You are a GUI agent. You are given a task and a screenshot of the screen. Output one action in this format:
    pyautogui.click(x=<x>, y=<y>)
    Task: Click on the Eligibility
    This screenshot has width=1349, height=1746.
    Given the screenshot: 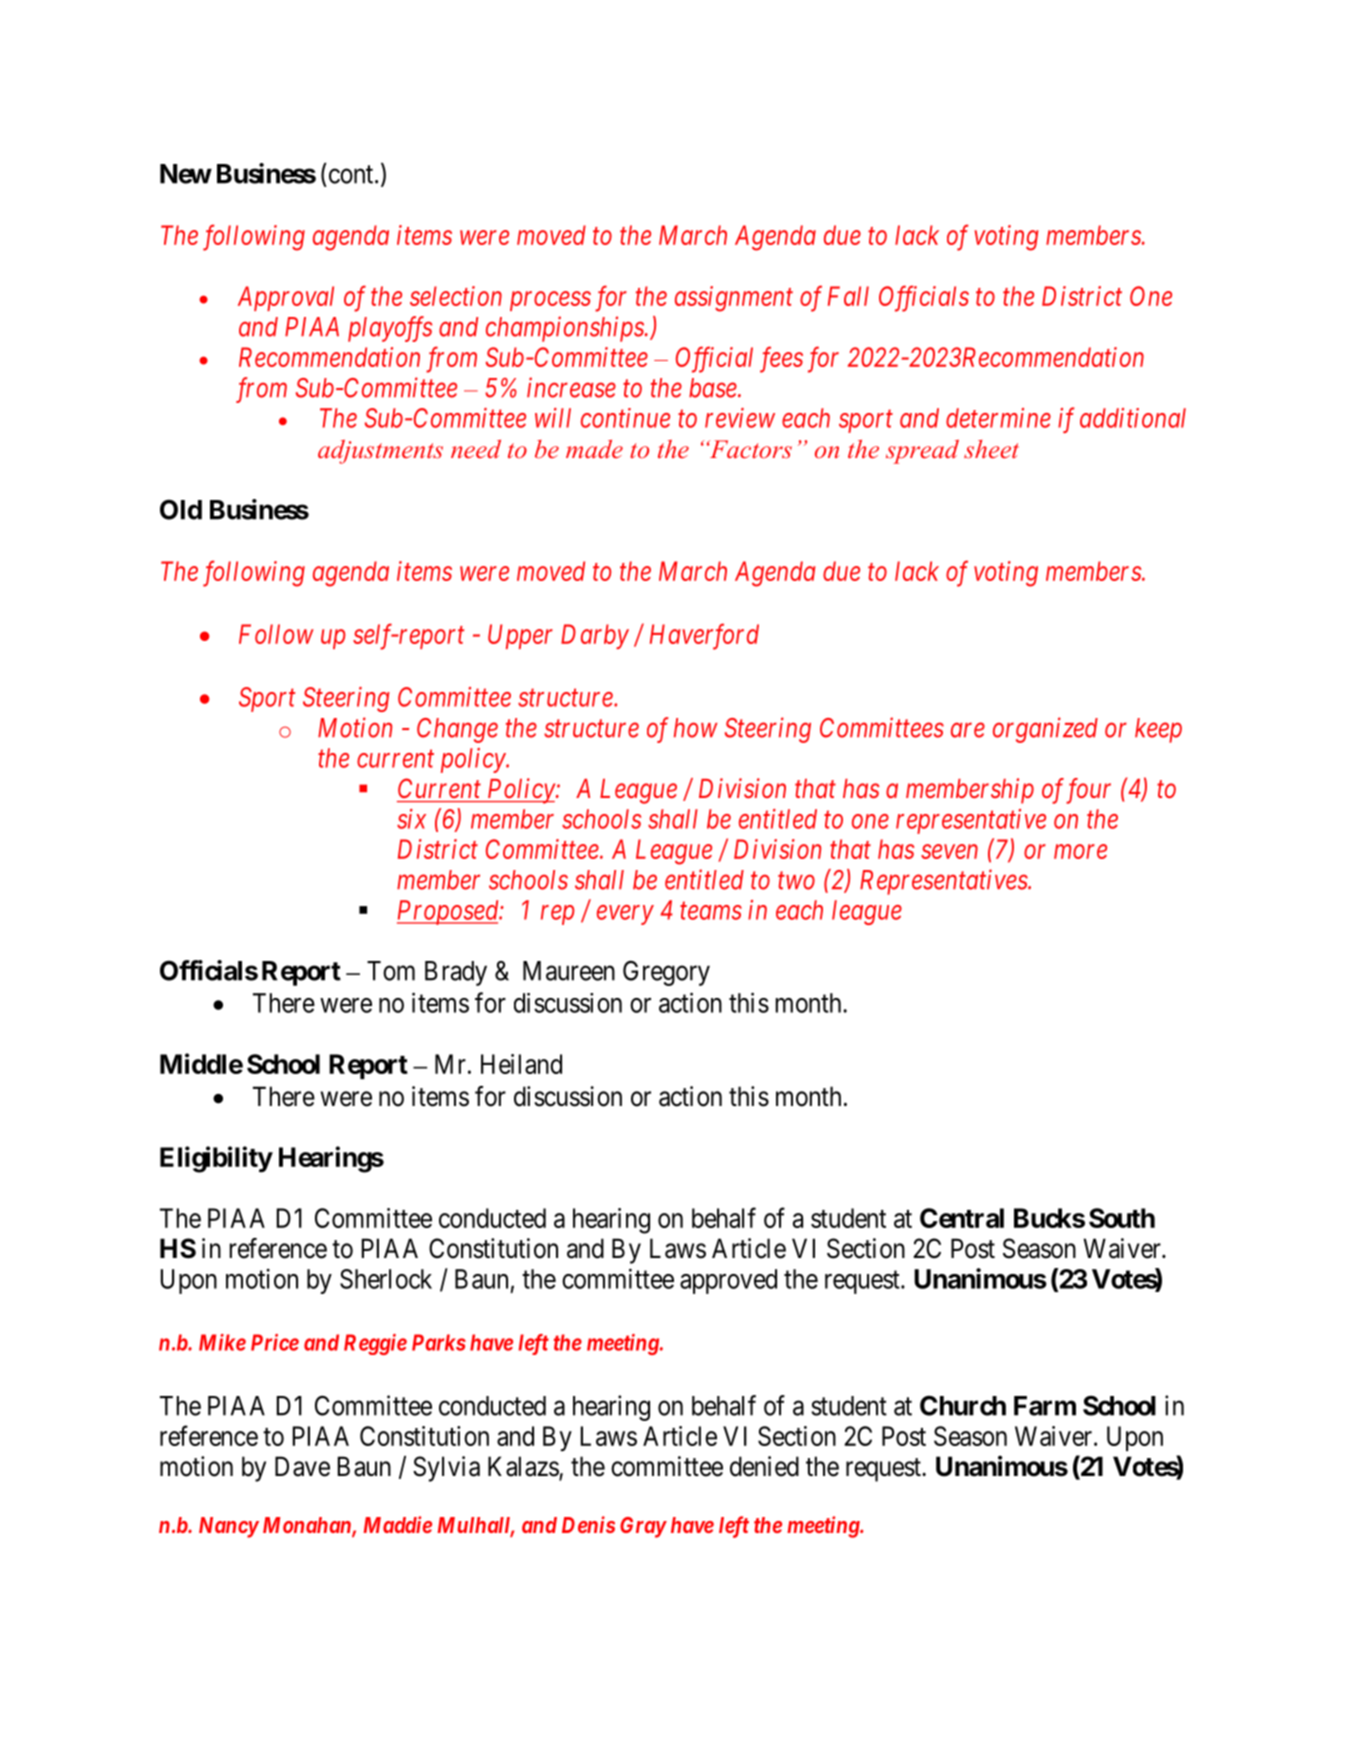 What is the action you would take?
    pyautogui.click(x=216, y=1159)
